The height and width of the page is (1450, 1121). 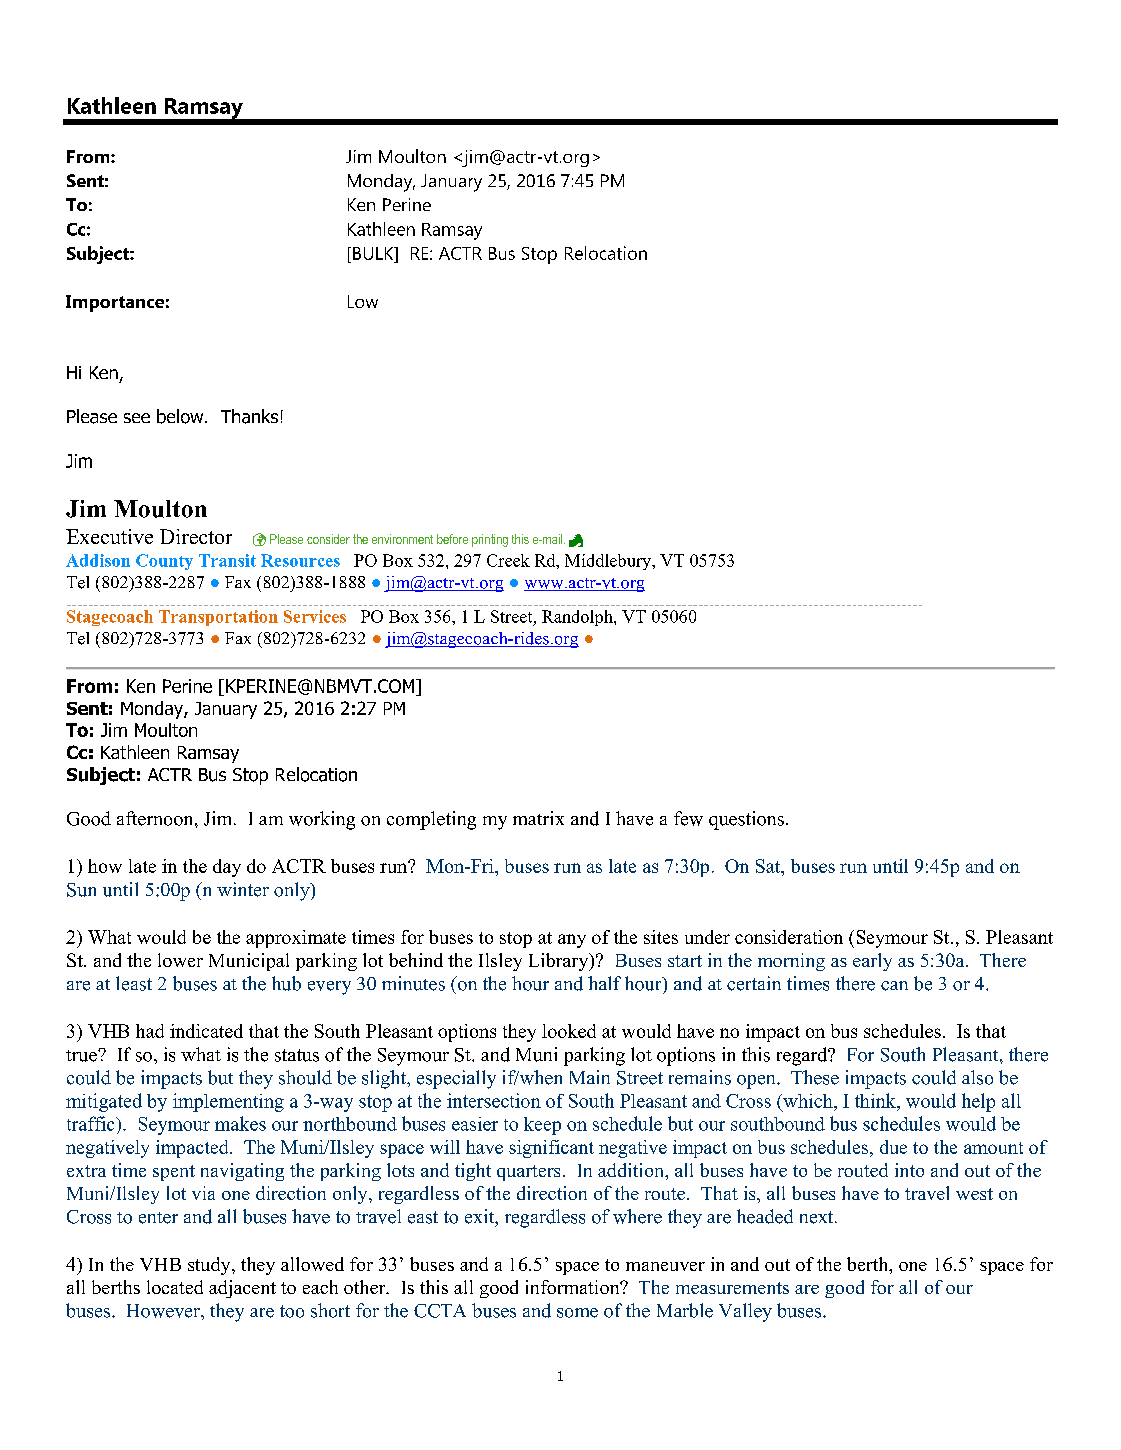 What do you see at coordinates (249, 416) in the page?
I see `Thanks` at bounding box center [249, 416].
